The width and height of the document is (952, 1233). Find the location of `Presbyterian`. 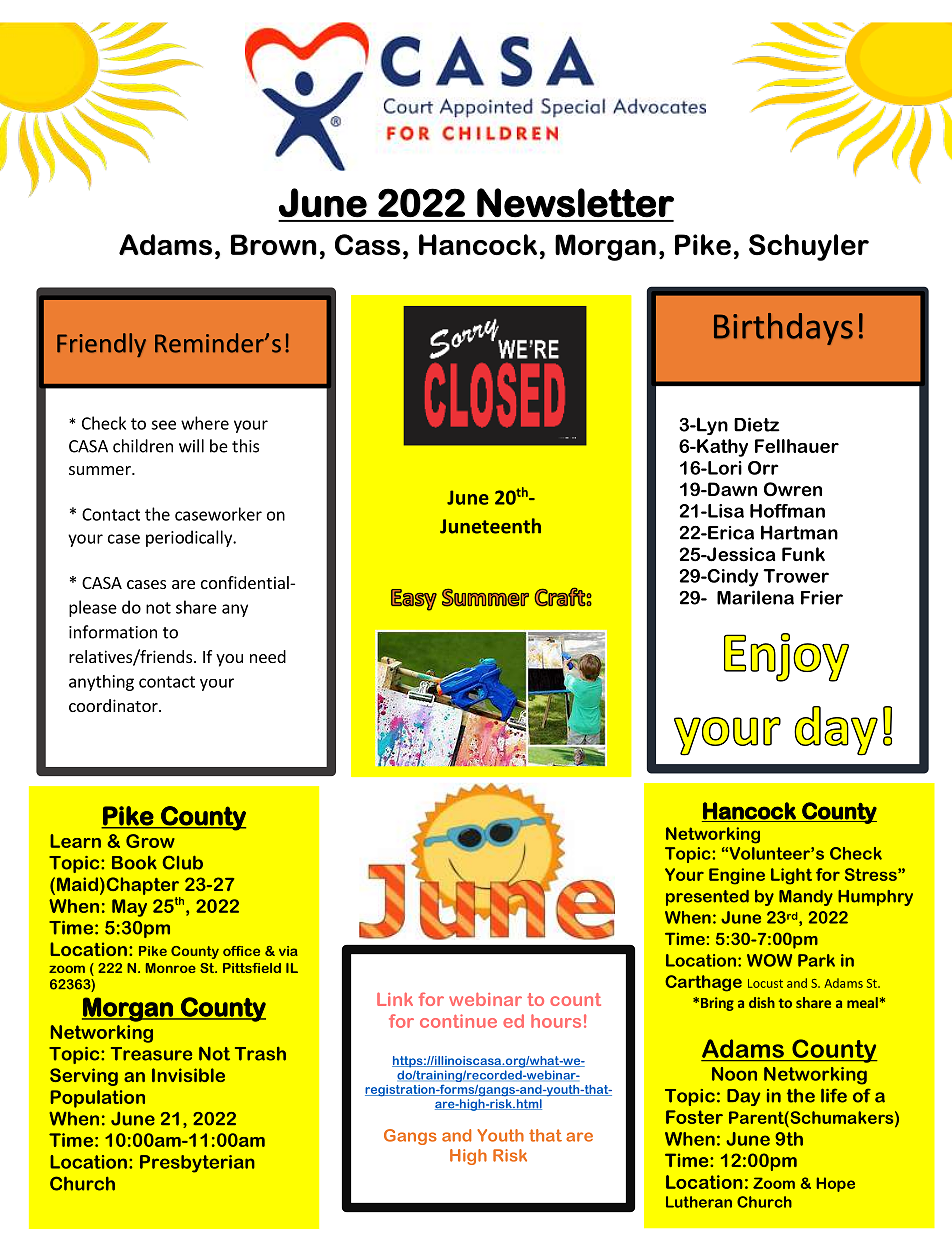

Presbyterian is located at coordinates (197, 1164).
